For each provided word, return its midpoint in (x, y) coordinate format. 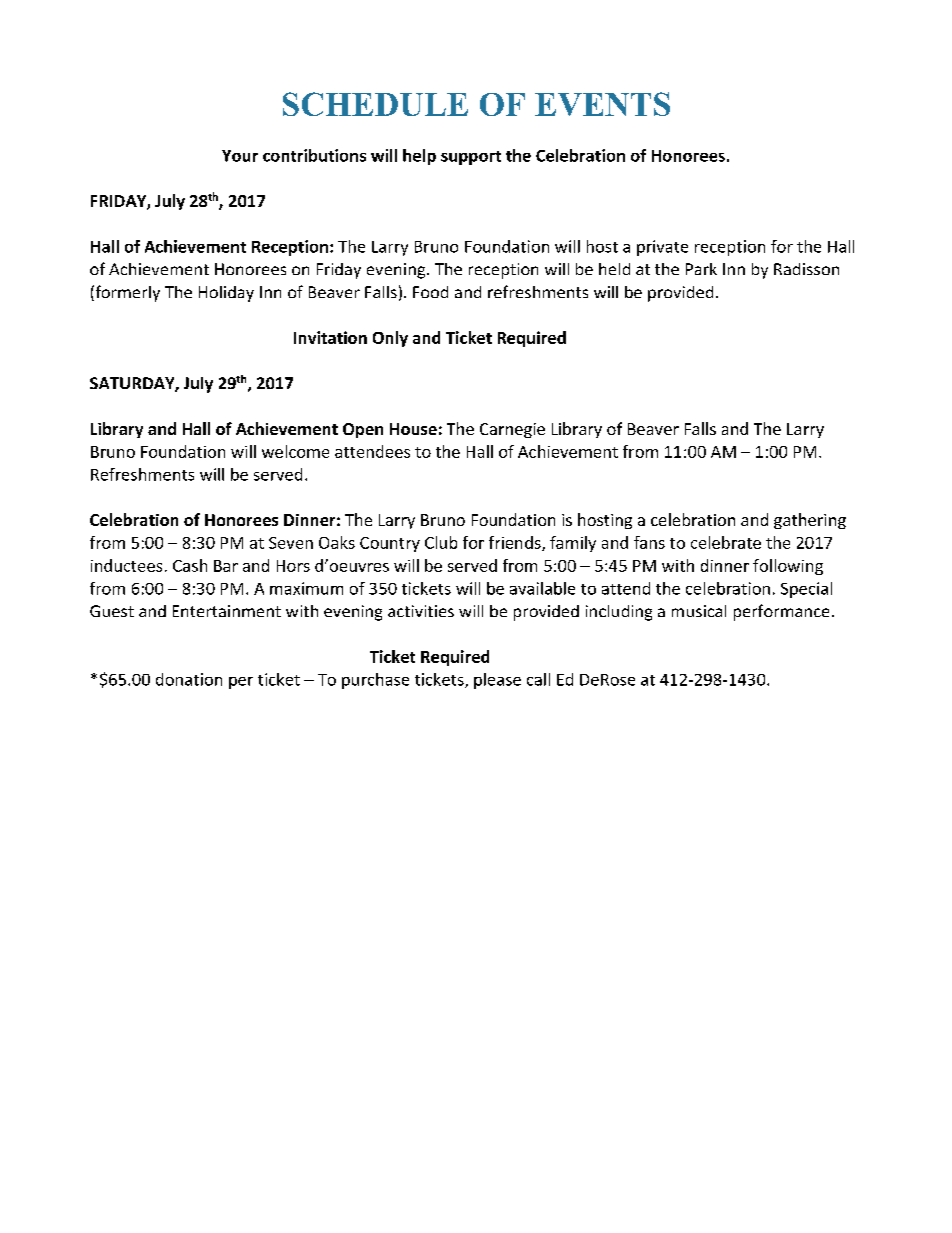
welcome (295, 451)
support (471, 158)
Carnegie (512, 430)
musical (699, 611)
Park (701, 269)
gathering (810, 521)
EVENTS (602, 104)
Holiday (226, 294)
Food (430, 292)
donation (189, 679)
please (497, 681)
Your (240, 156)
